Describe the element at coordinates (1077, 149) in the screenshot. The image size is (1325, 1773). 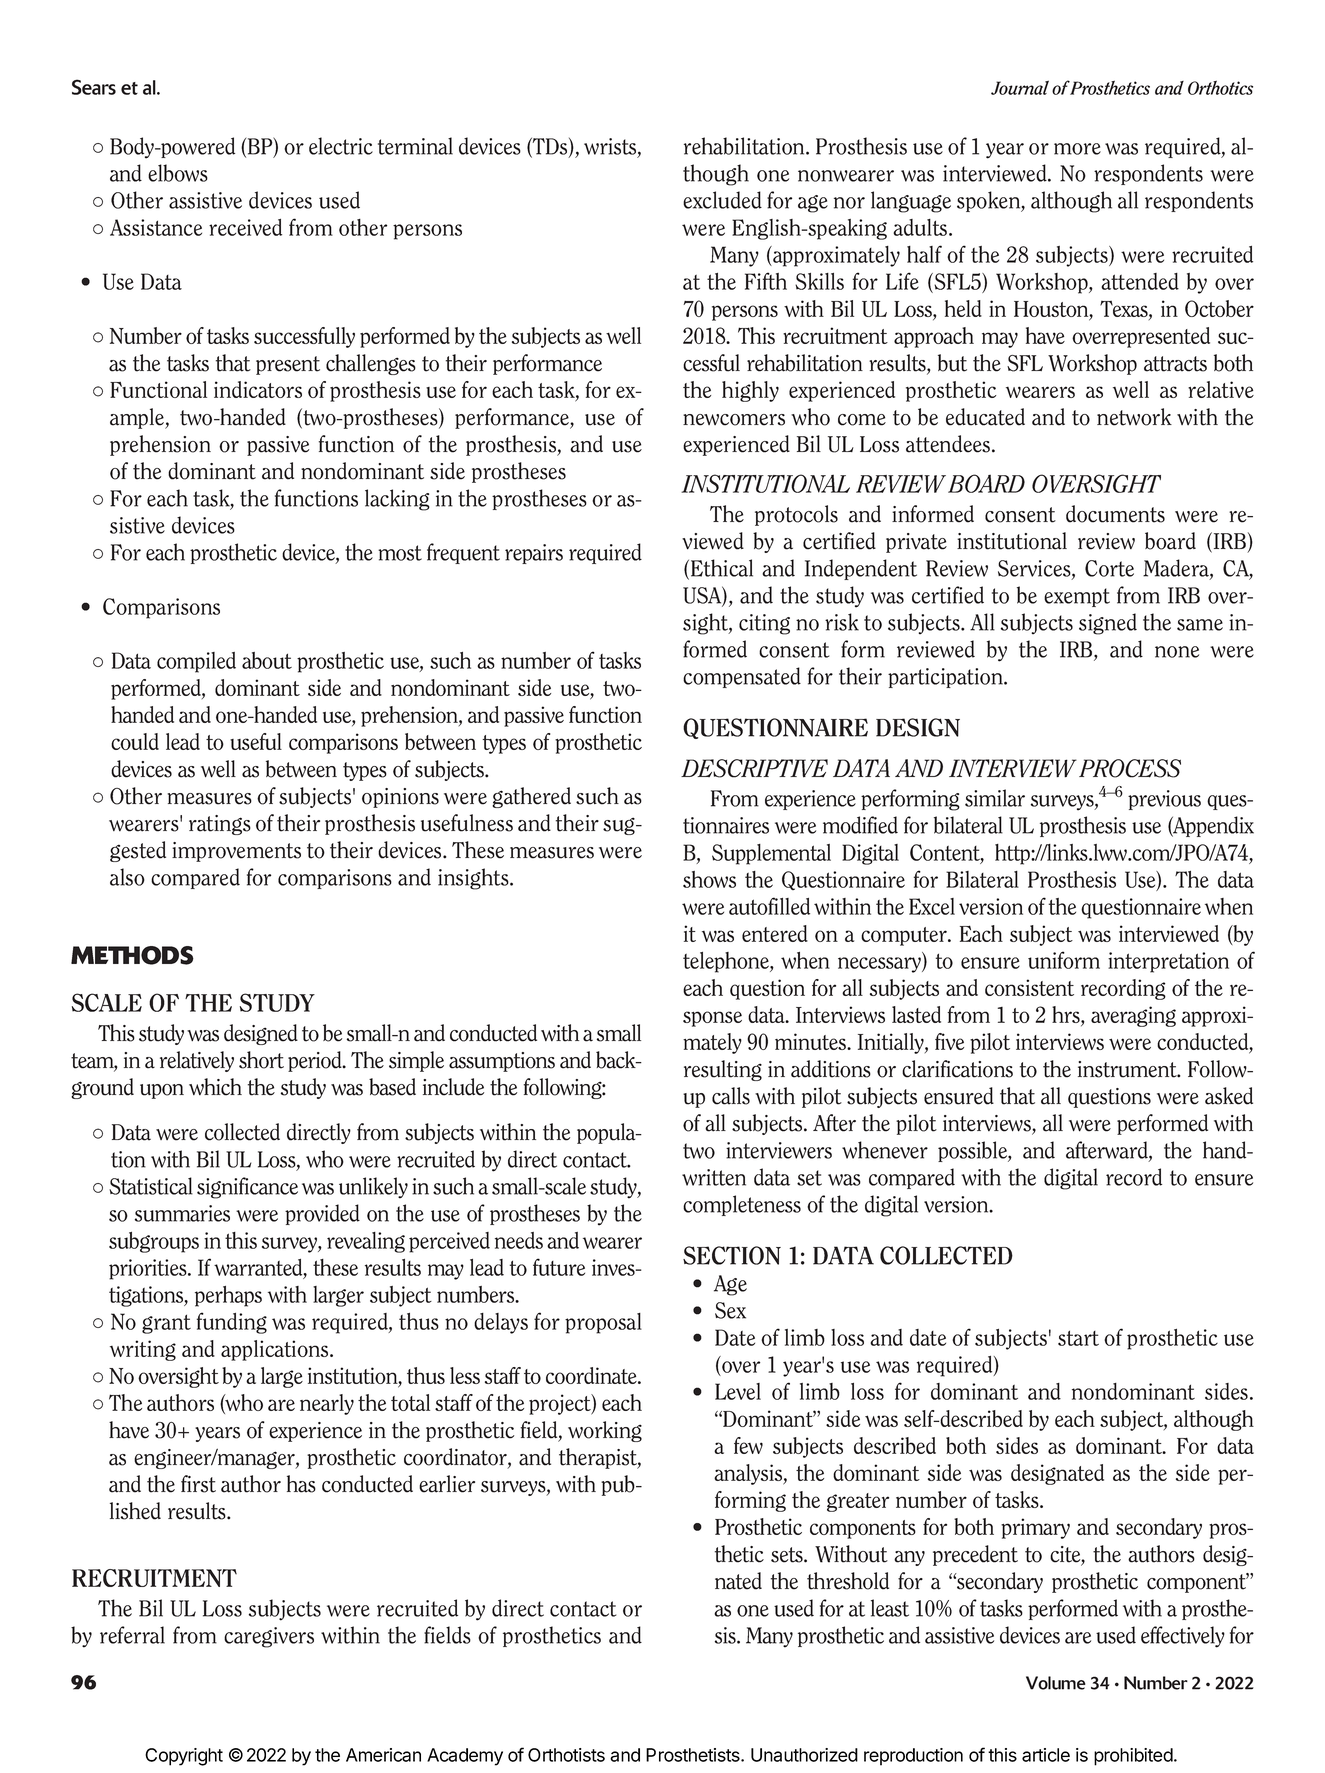
I see `more` at that location.
